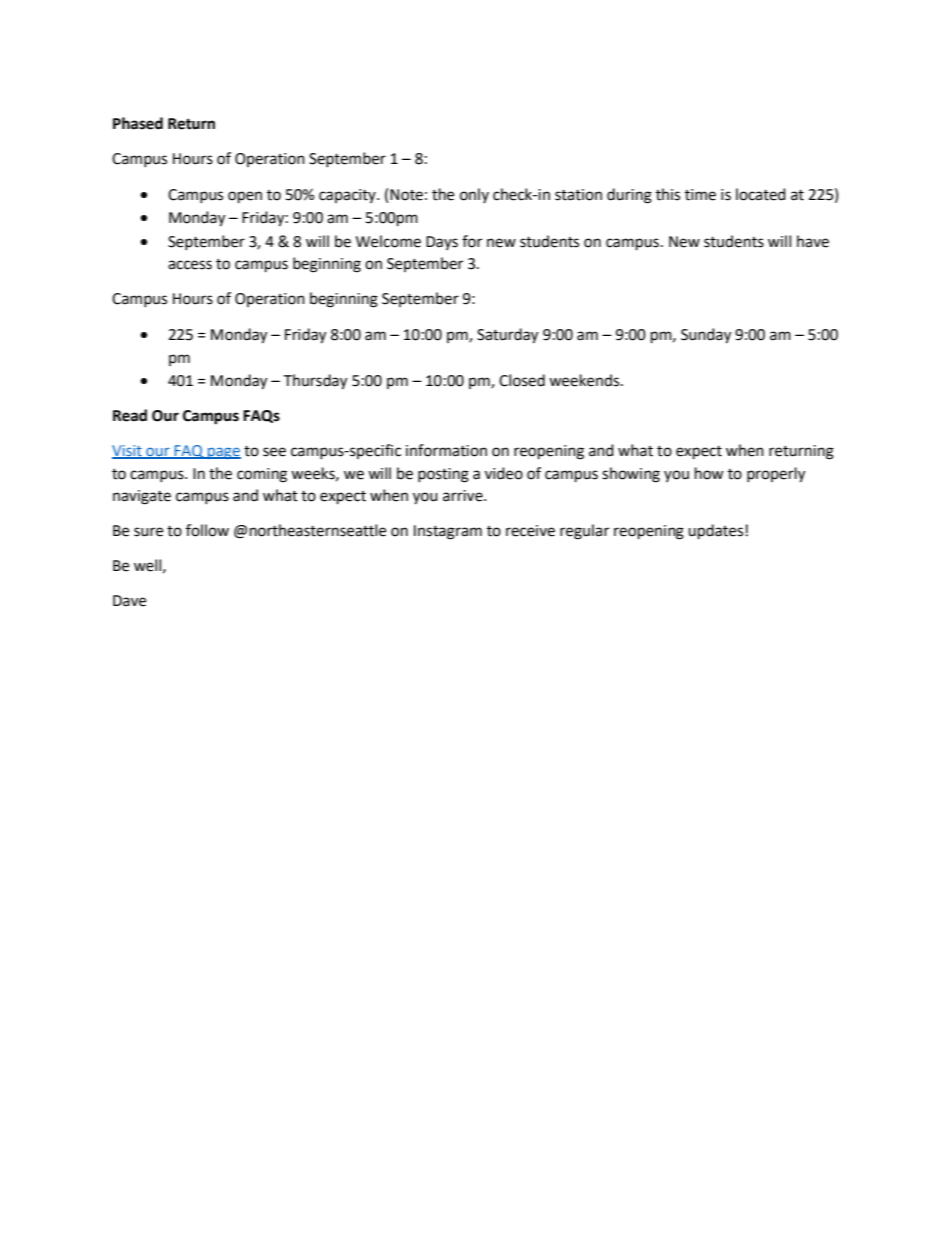 This image has width=952, height=1233. Describe the element at coordinates (706, 336) in the image. I see `Sunday` at that location.
